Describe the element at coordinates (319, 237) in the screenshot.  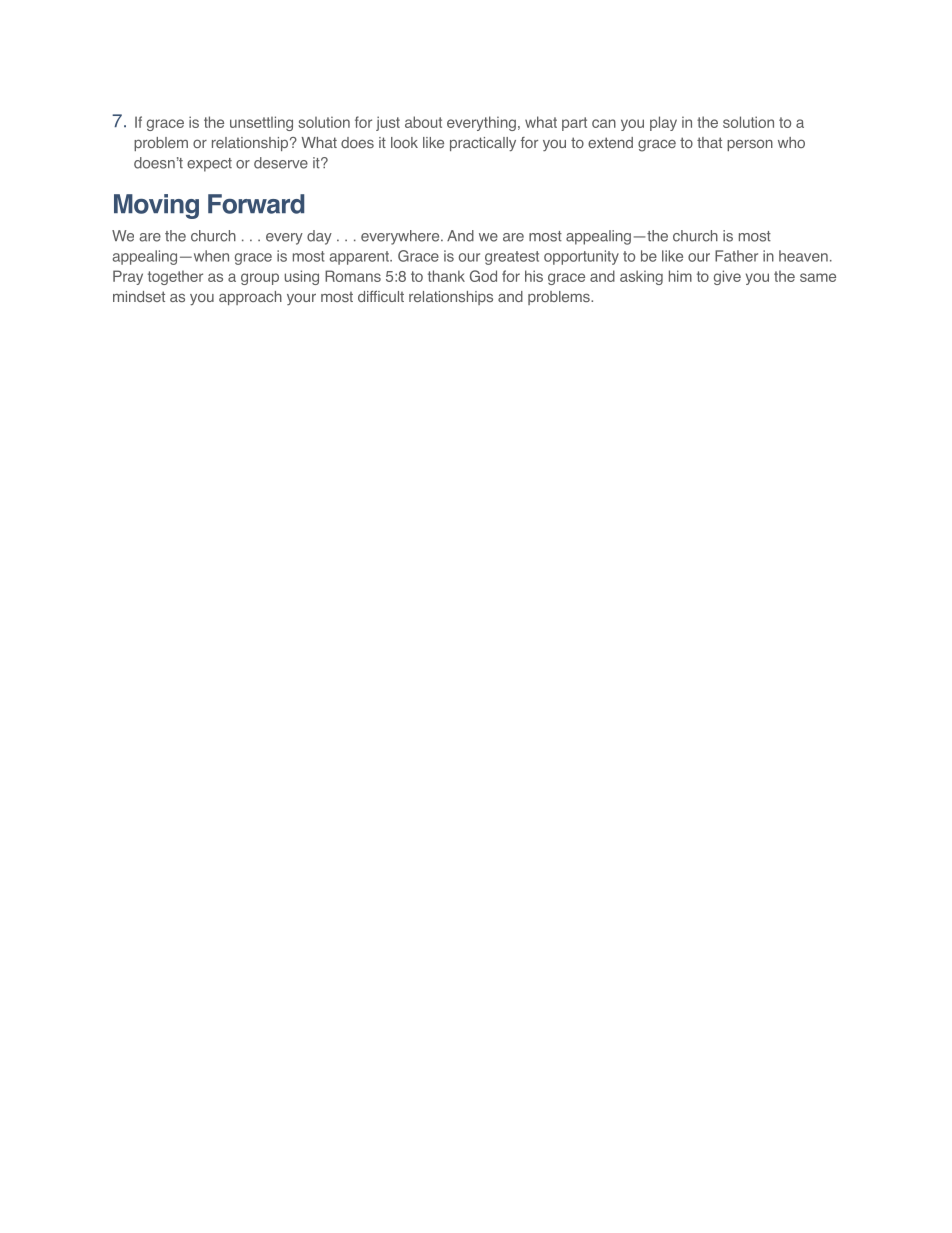
I see `day` at that location.
